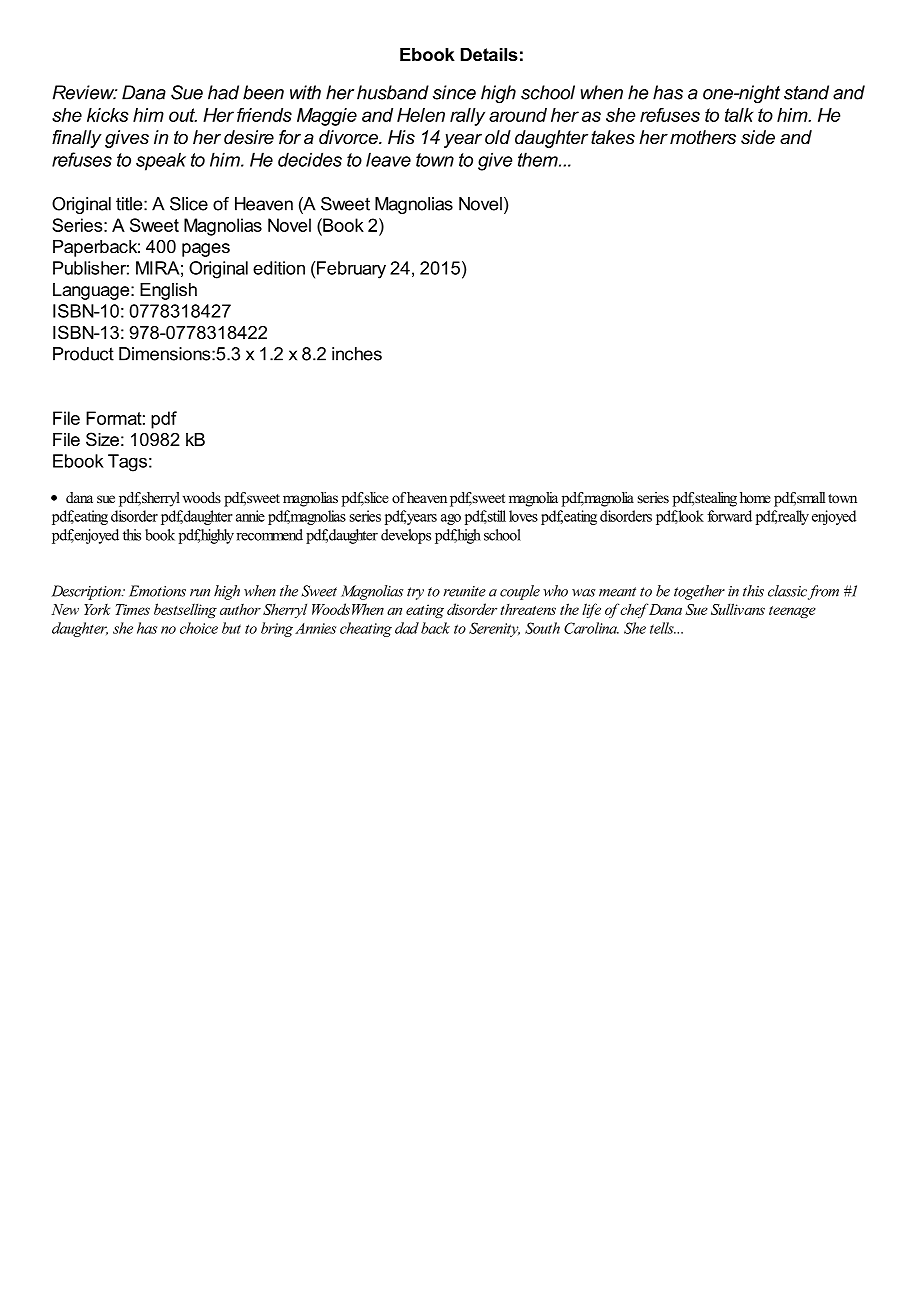 This screenshot has height=1308, width=924. What do you see at coordinates (454, 92) in the screenshot?
I see `since` at bounding box center [454, 92].
